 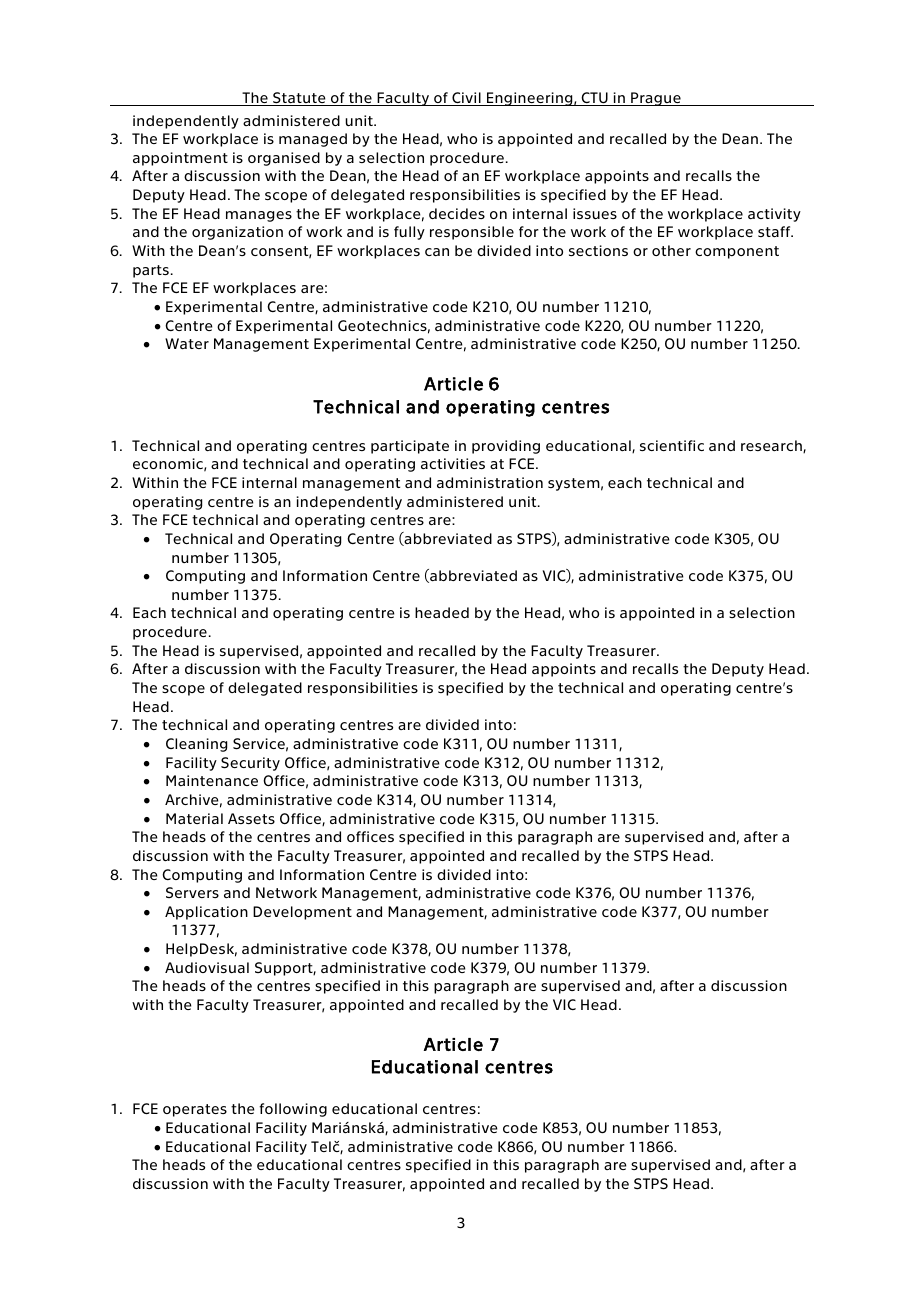 What do you see at coordinates (293, 1110) in the screenshot?
I see `following` at bounding box center [293, 1110].
